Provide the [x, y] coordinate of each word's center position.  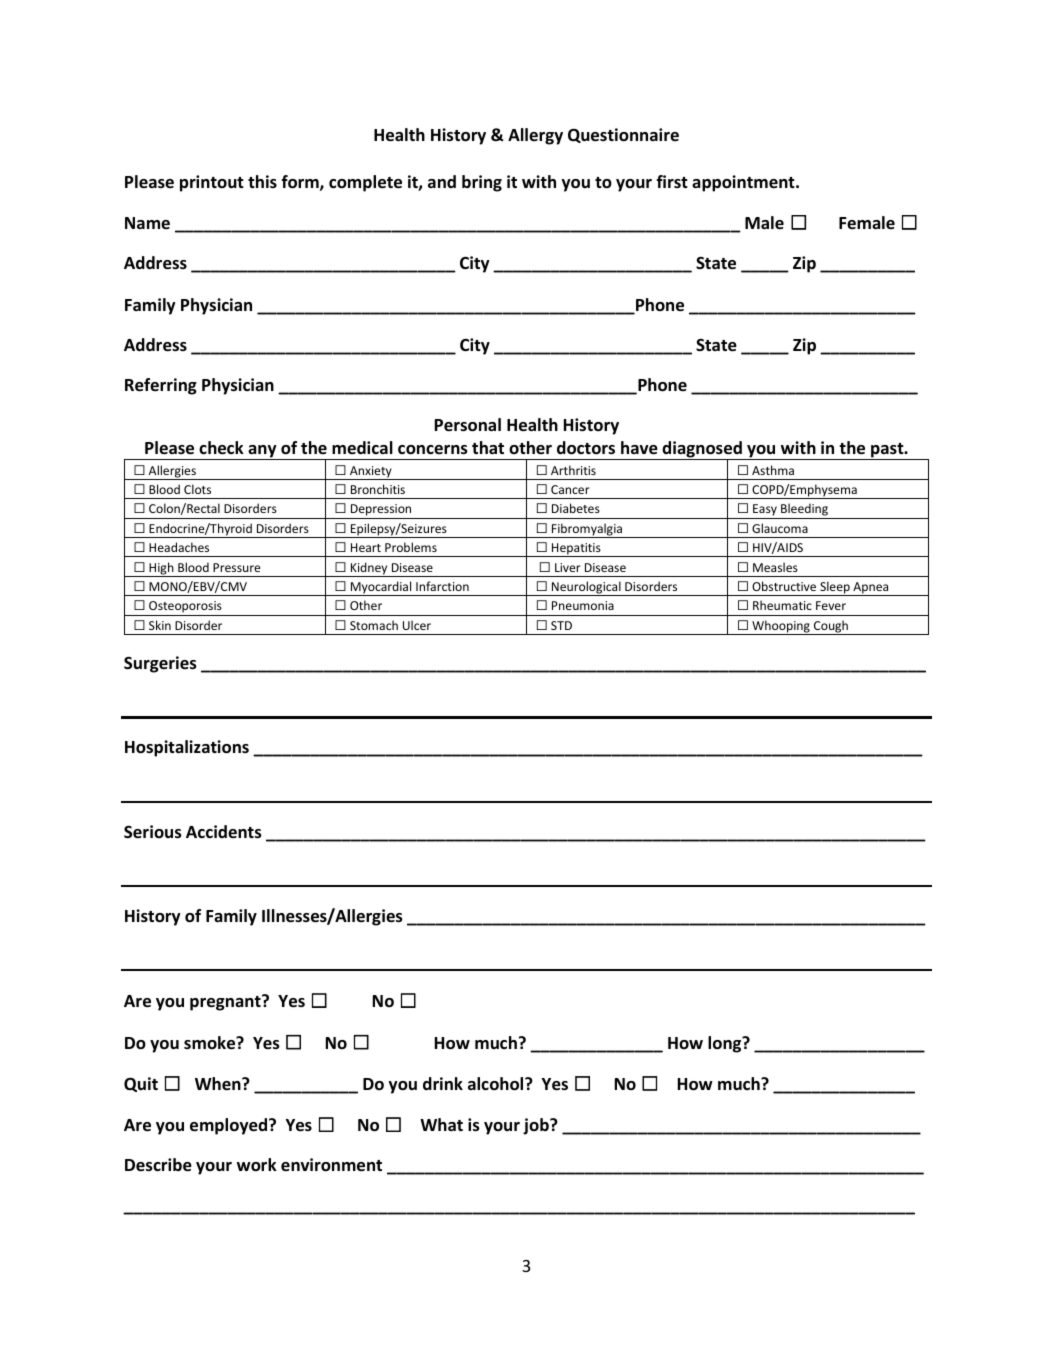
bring [482, 183]
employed [230, 1126]
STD [561, 625]
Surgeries [160, 664]
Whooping [781, 627]
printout [212, 183]
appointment [744, 183]
